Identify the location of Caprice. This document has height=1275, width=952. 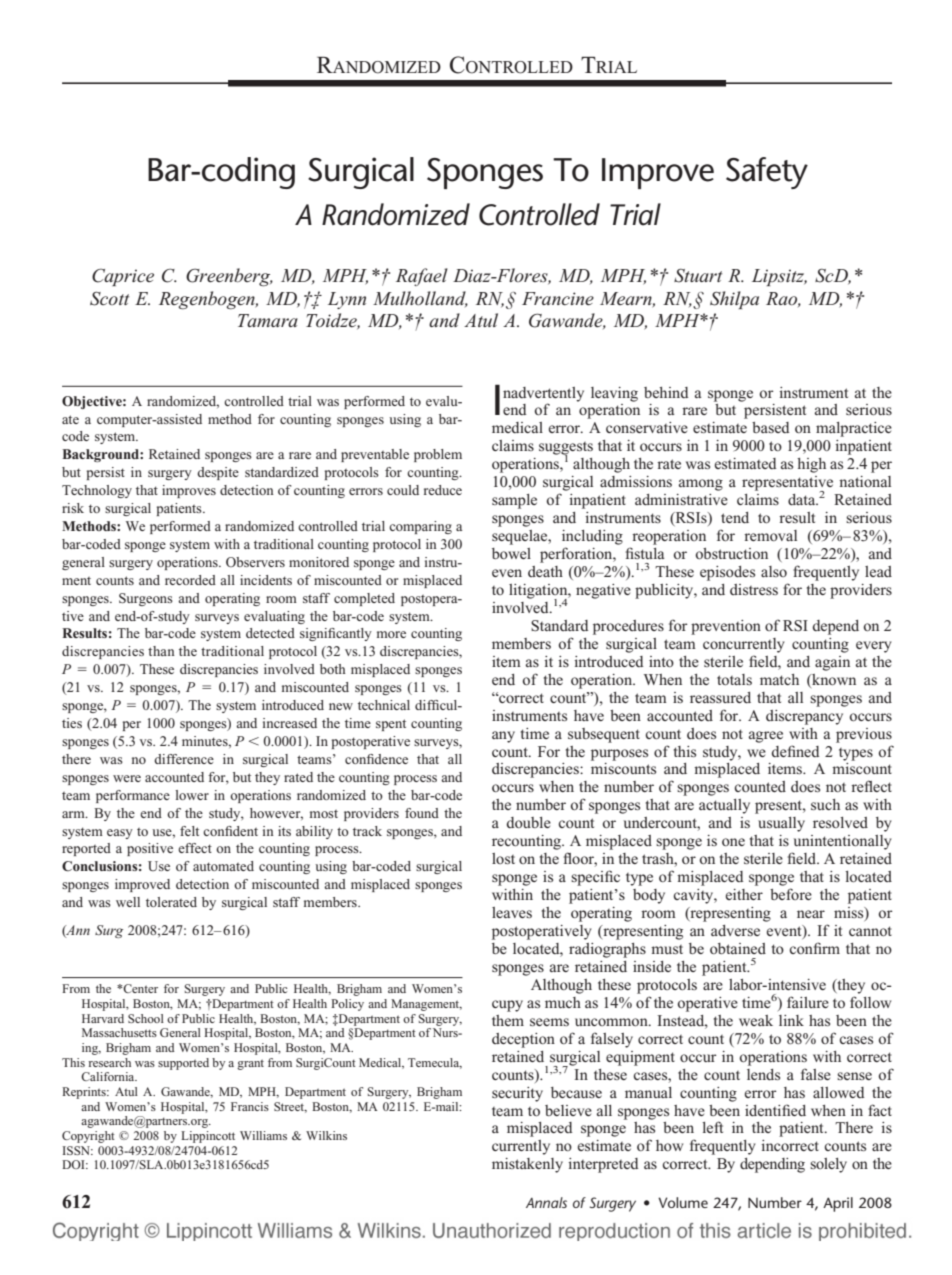
(123, 277).
